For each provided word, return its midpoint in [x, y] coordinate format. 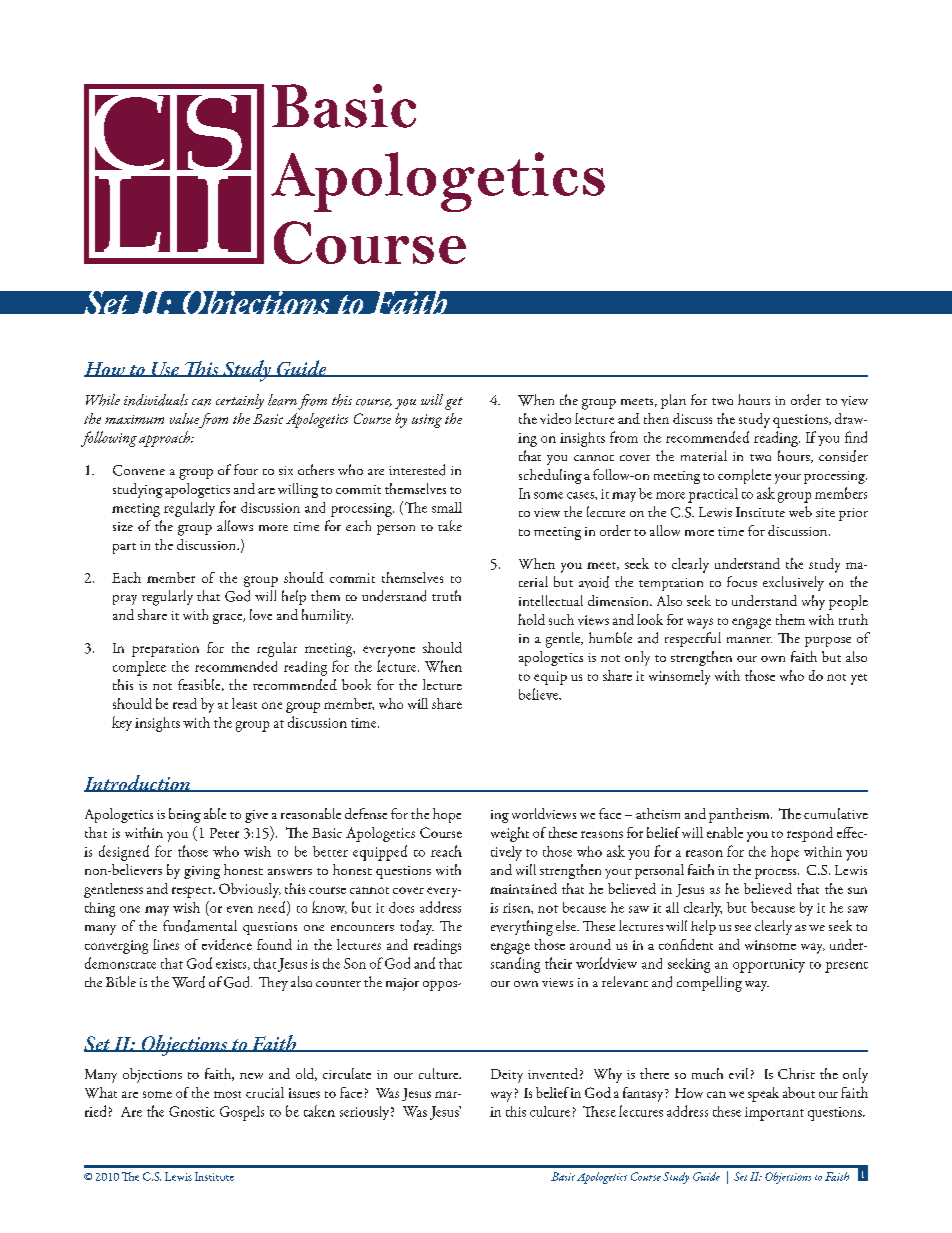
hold [531, 619]
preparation [165, 650]
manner [749, 640]
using [427, 421]
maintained [523, 888]
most [227, 1094]
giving [202, 872]
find [856, 437]
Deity [507, 1076]
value [184, 418]
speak [763, 1094]
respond [810, 834]
